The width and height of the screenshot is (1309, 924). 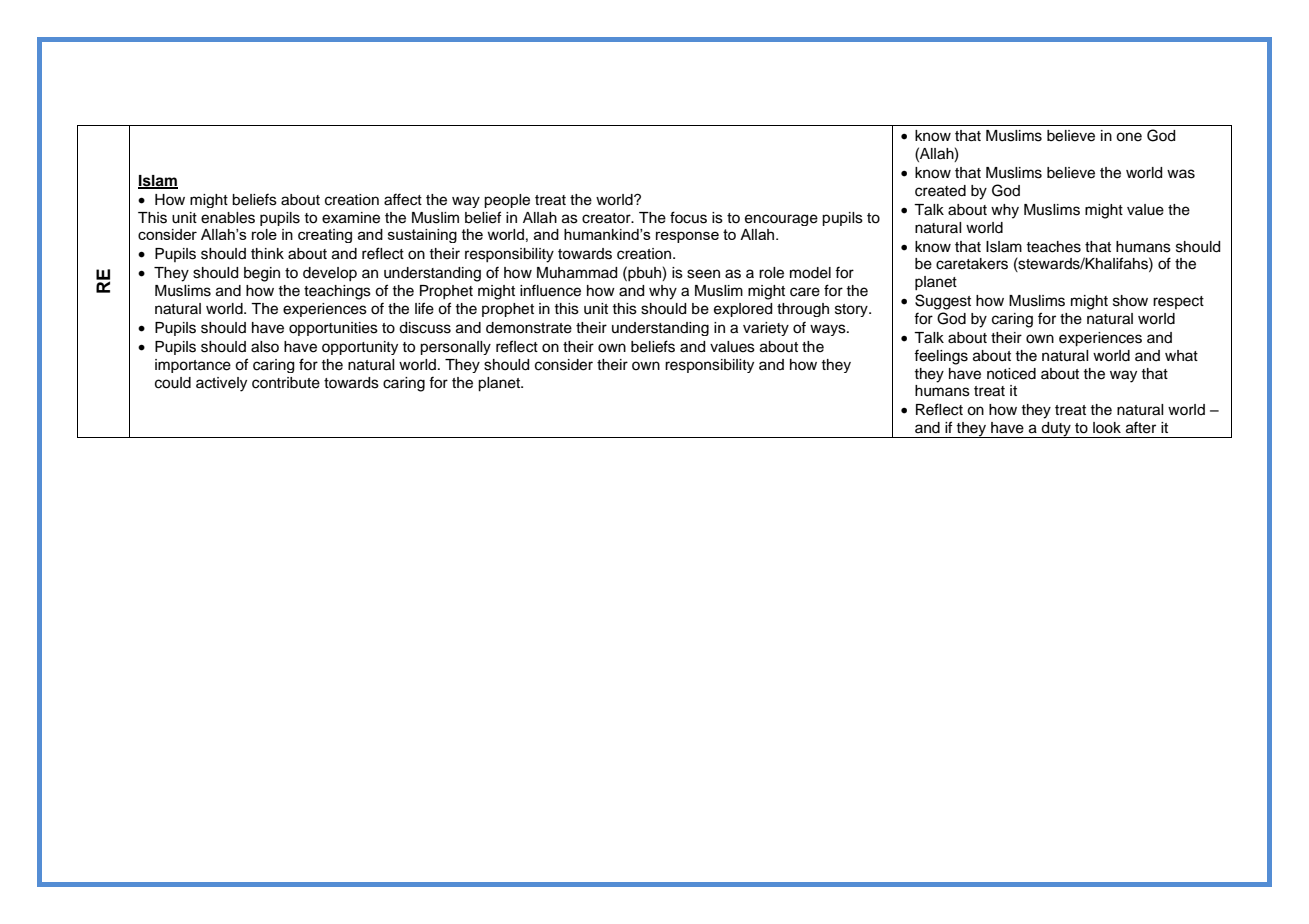 I want to click on was, so click(x=1181, y=174).
